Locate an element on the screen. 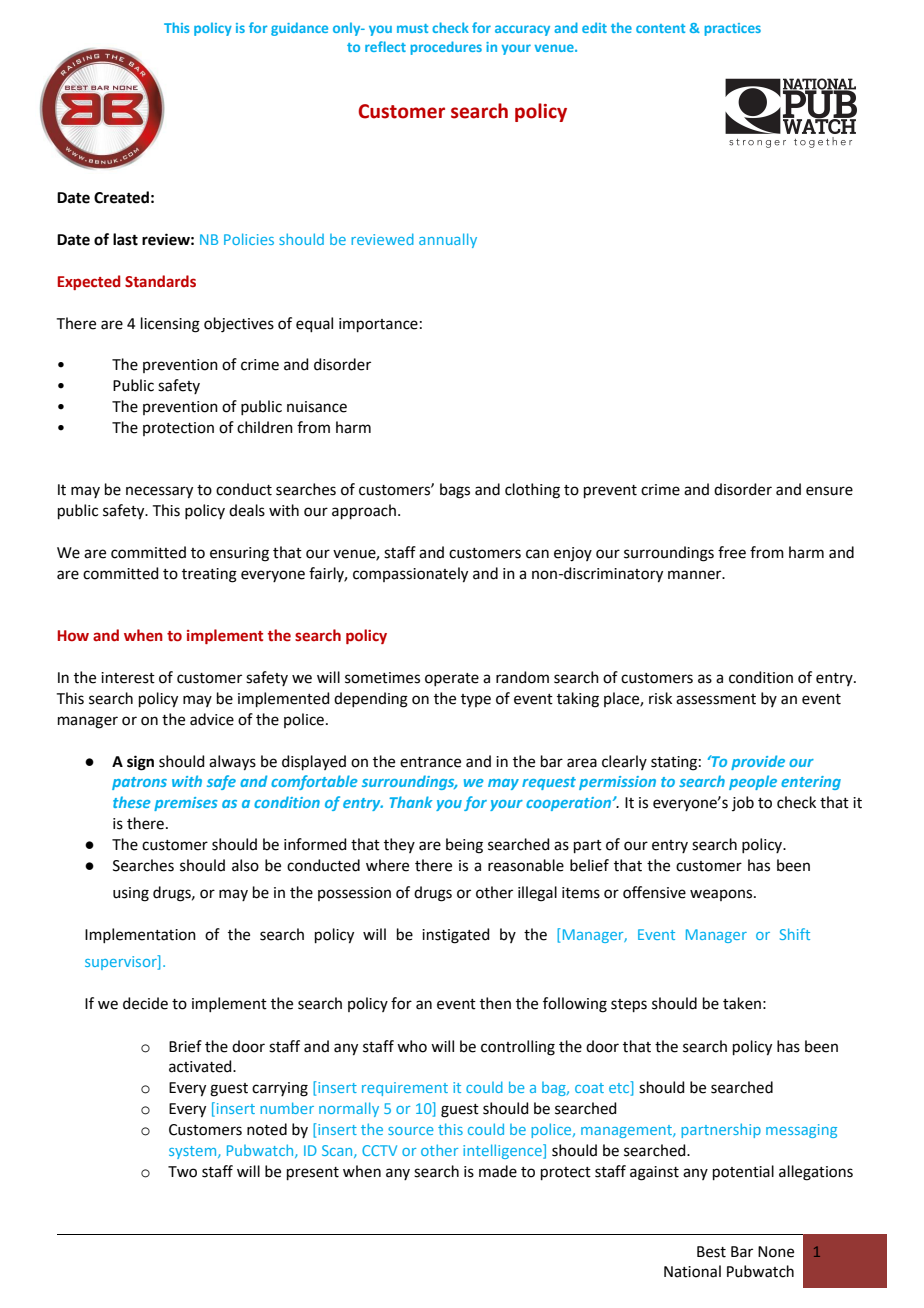 Image resolution: width=924 pixels, height=1308 pixels. guidance is located at coordinates (299, 29).
